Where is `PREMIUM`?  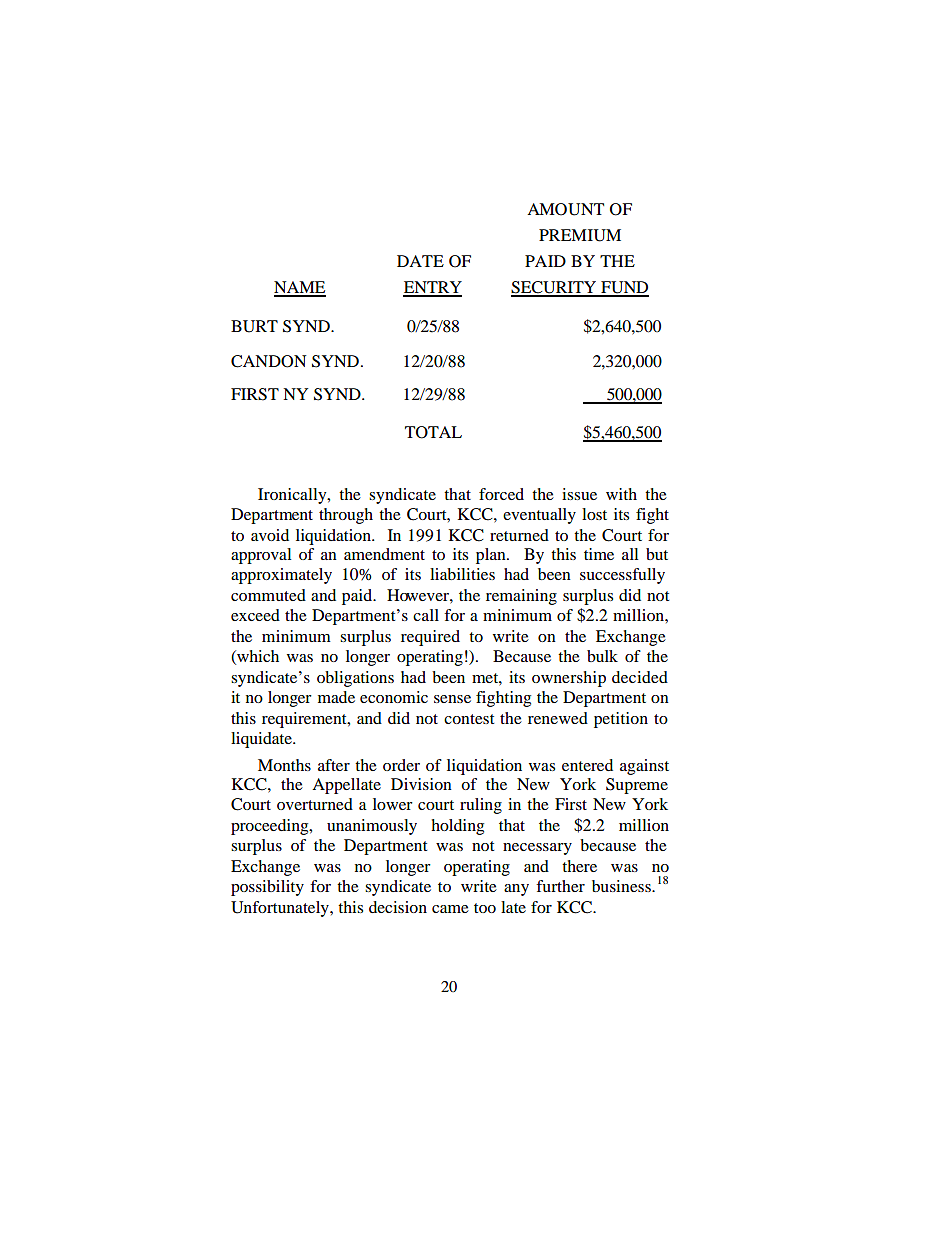 PREMIUM is located at coordinates (580, 235).
